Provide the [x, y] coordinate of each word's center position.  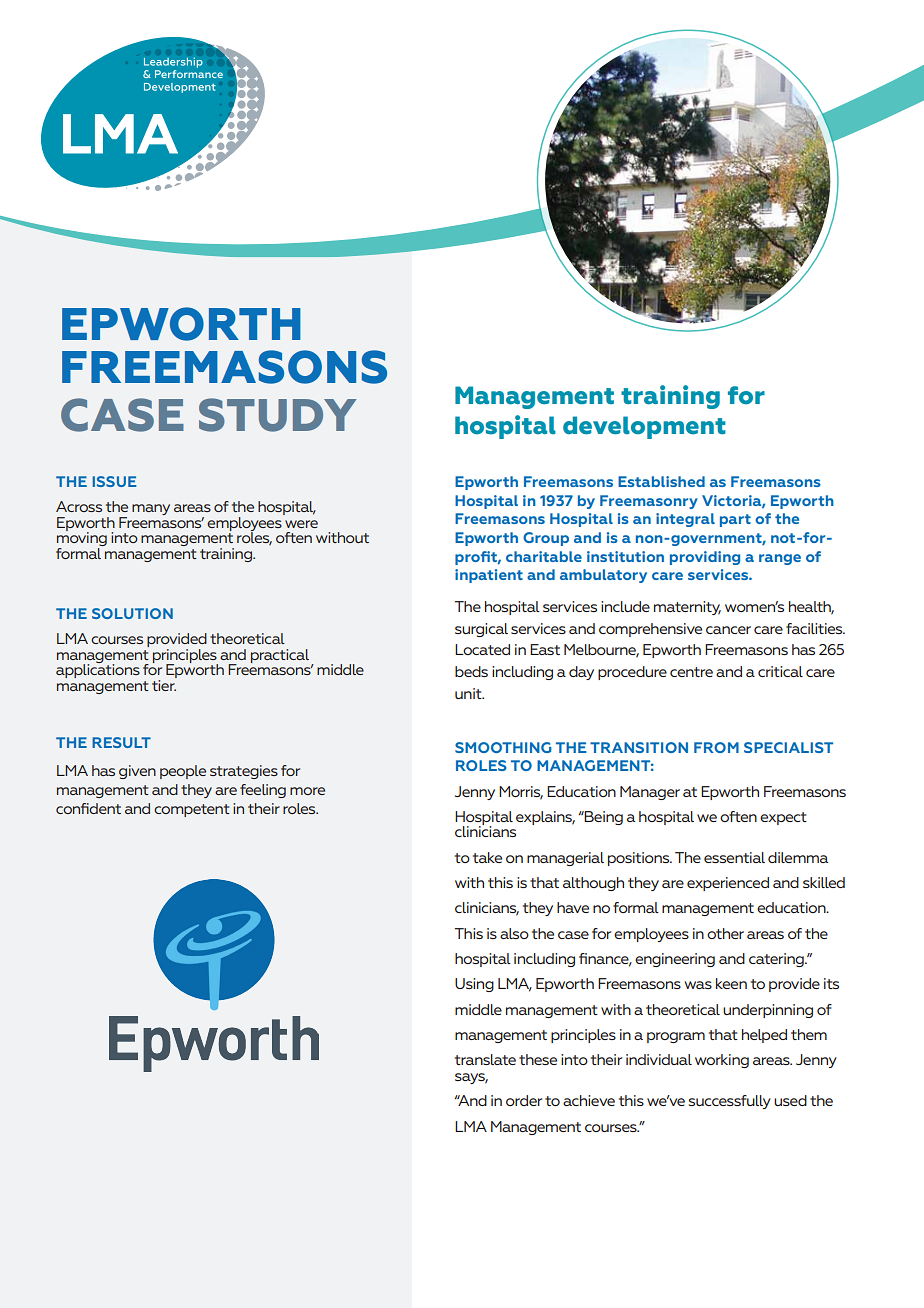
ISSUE [115, 481]
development [644, 427]
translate [485, 1059]
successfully [730, 1102]
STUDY [278, 415]
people [183, 772]
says [471, 1078]
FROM [716, 747]
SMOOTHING [503, 747]
